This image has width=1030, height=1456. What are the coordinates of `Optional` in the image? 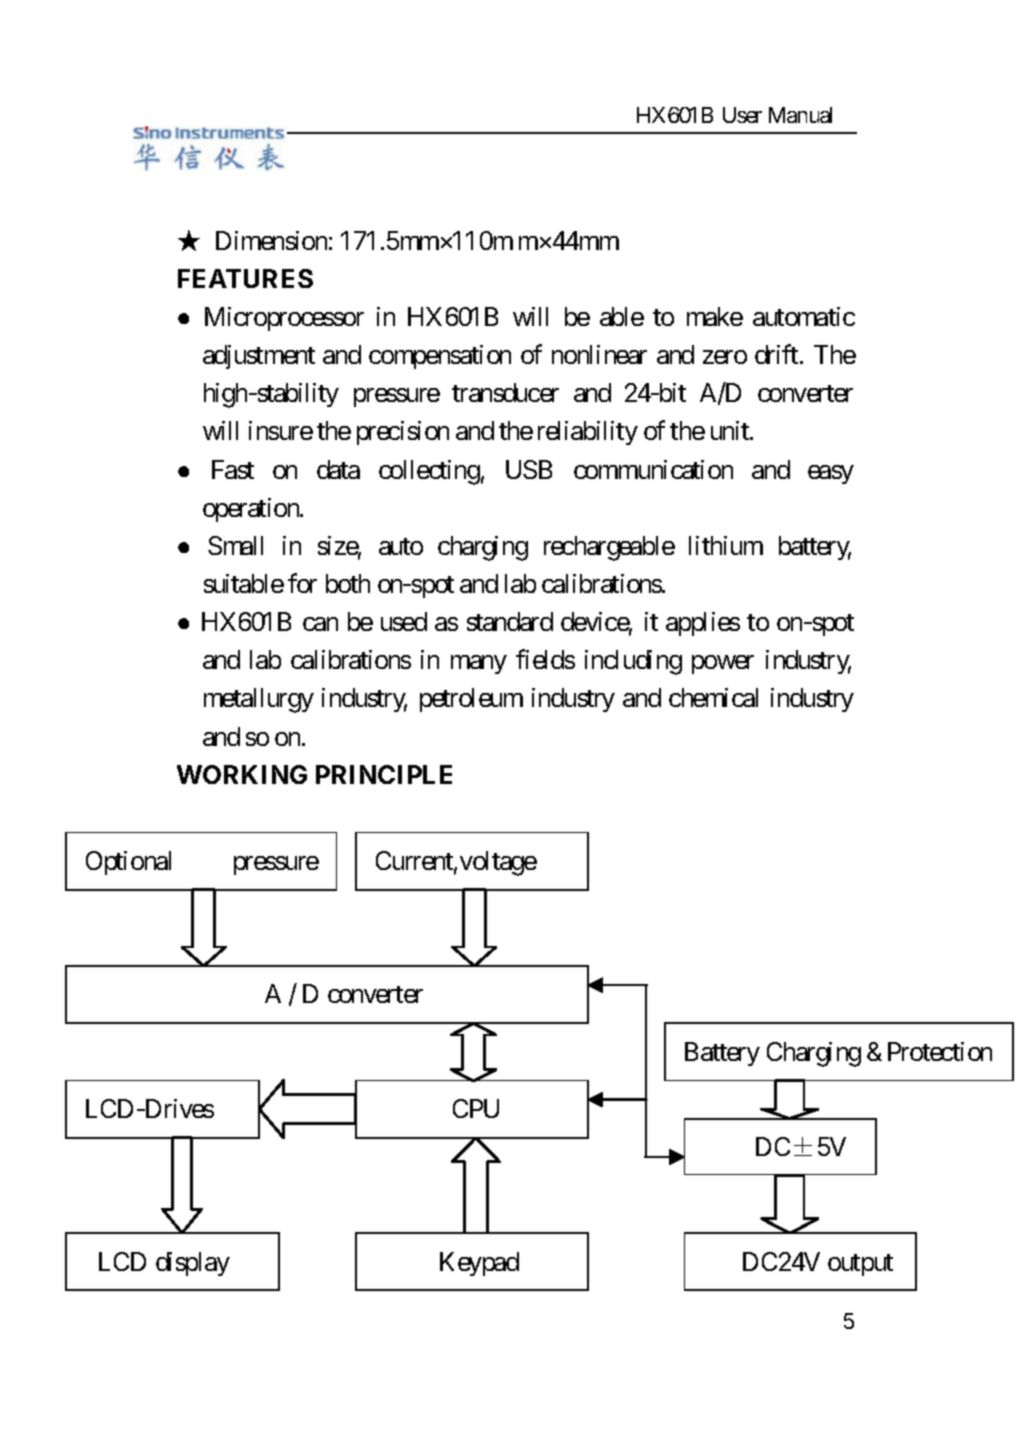 It's located at (128, 863).
